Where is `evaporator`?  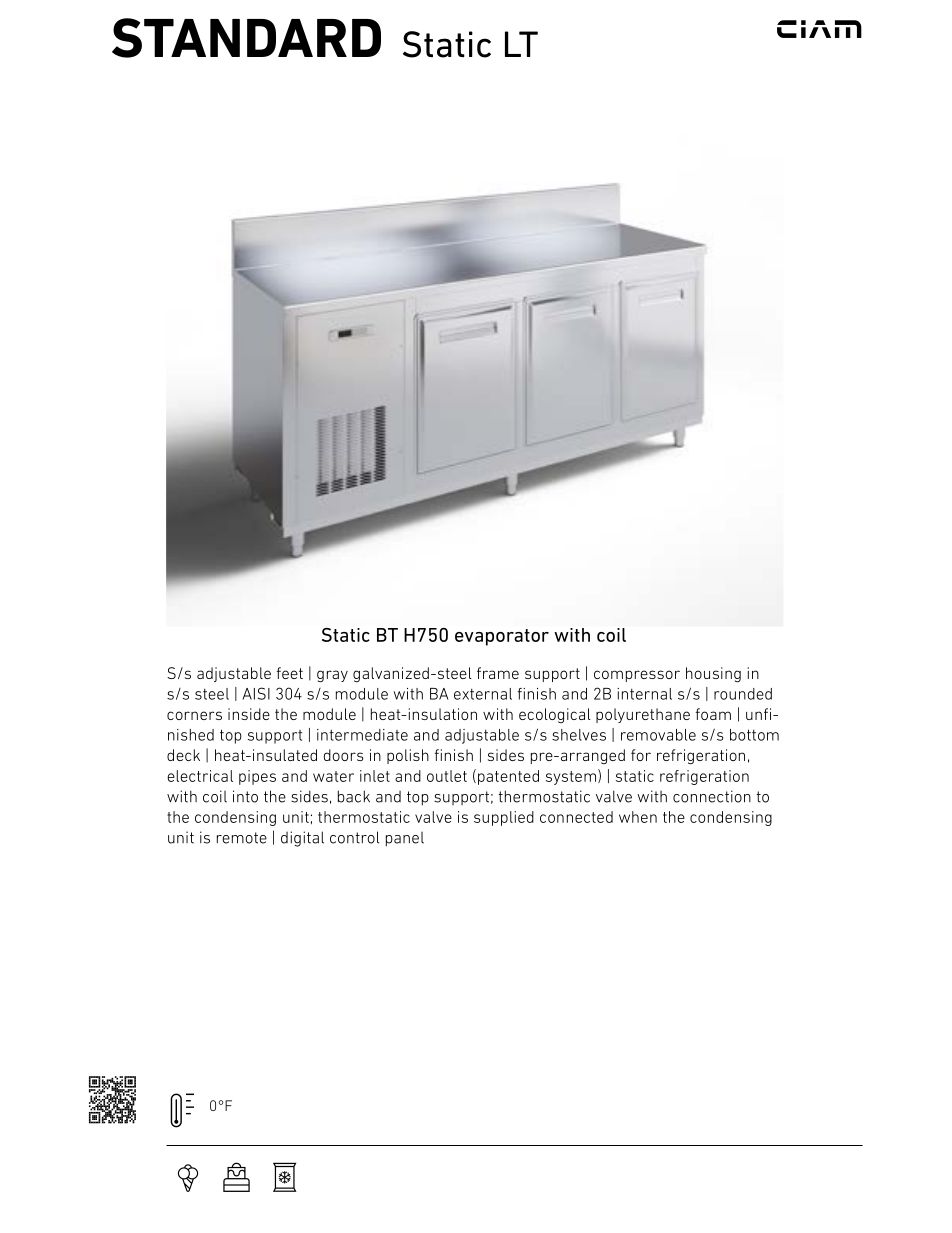
evaporator is located at coordinates (502, 637).
